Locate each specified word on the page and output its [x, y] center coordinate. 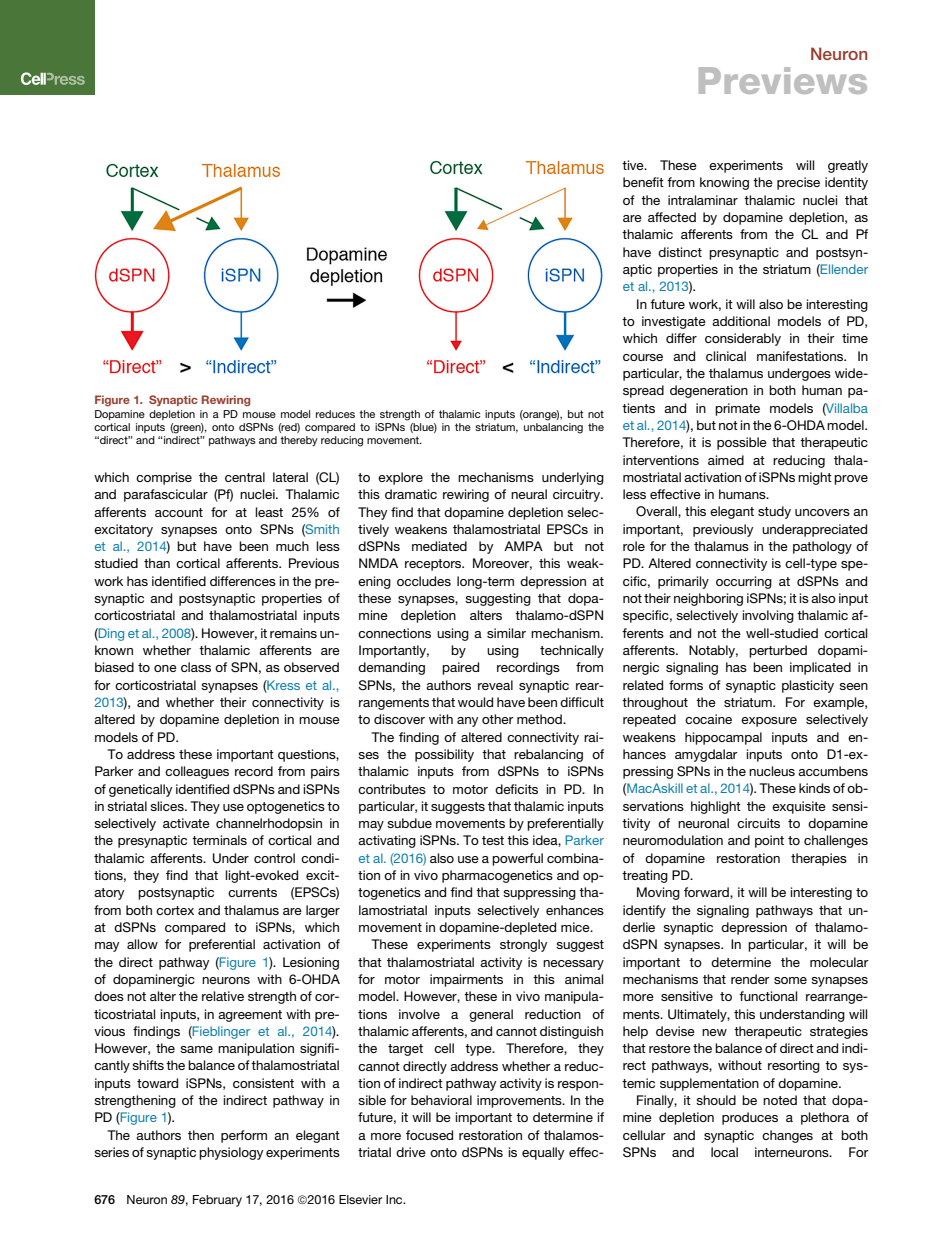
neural [529, 494]
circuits [758, 823]
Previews [783, 80]
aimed [726, 460]
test [493, 840]
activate [186, 823]
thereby [299, 441]
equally [543, 1153]
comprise [164, 478]
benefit [643, 182]
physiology [231, 1153]
